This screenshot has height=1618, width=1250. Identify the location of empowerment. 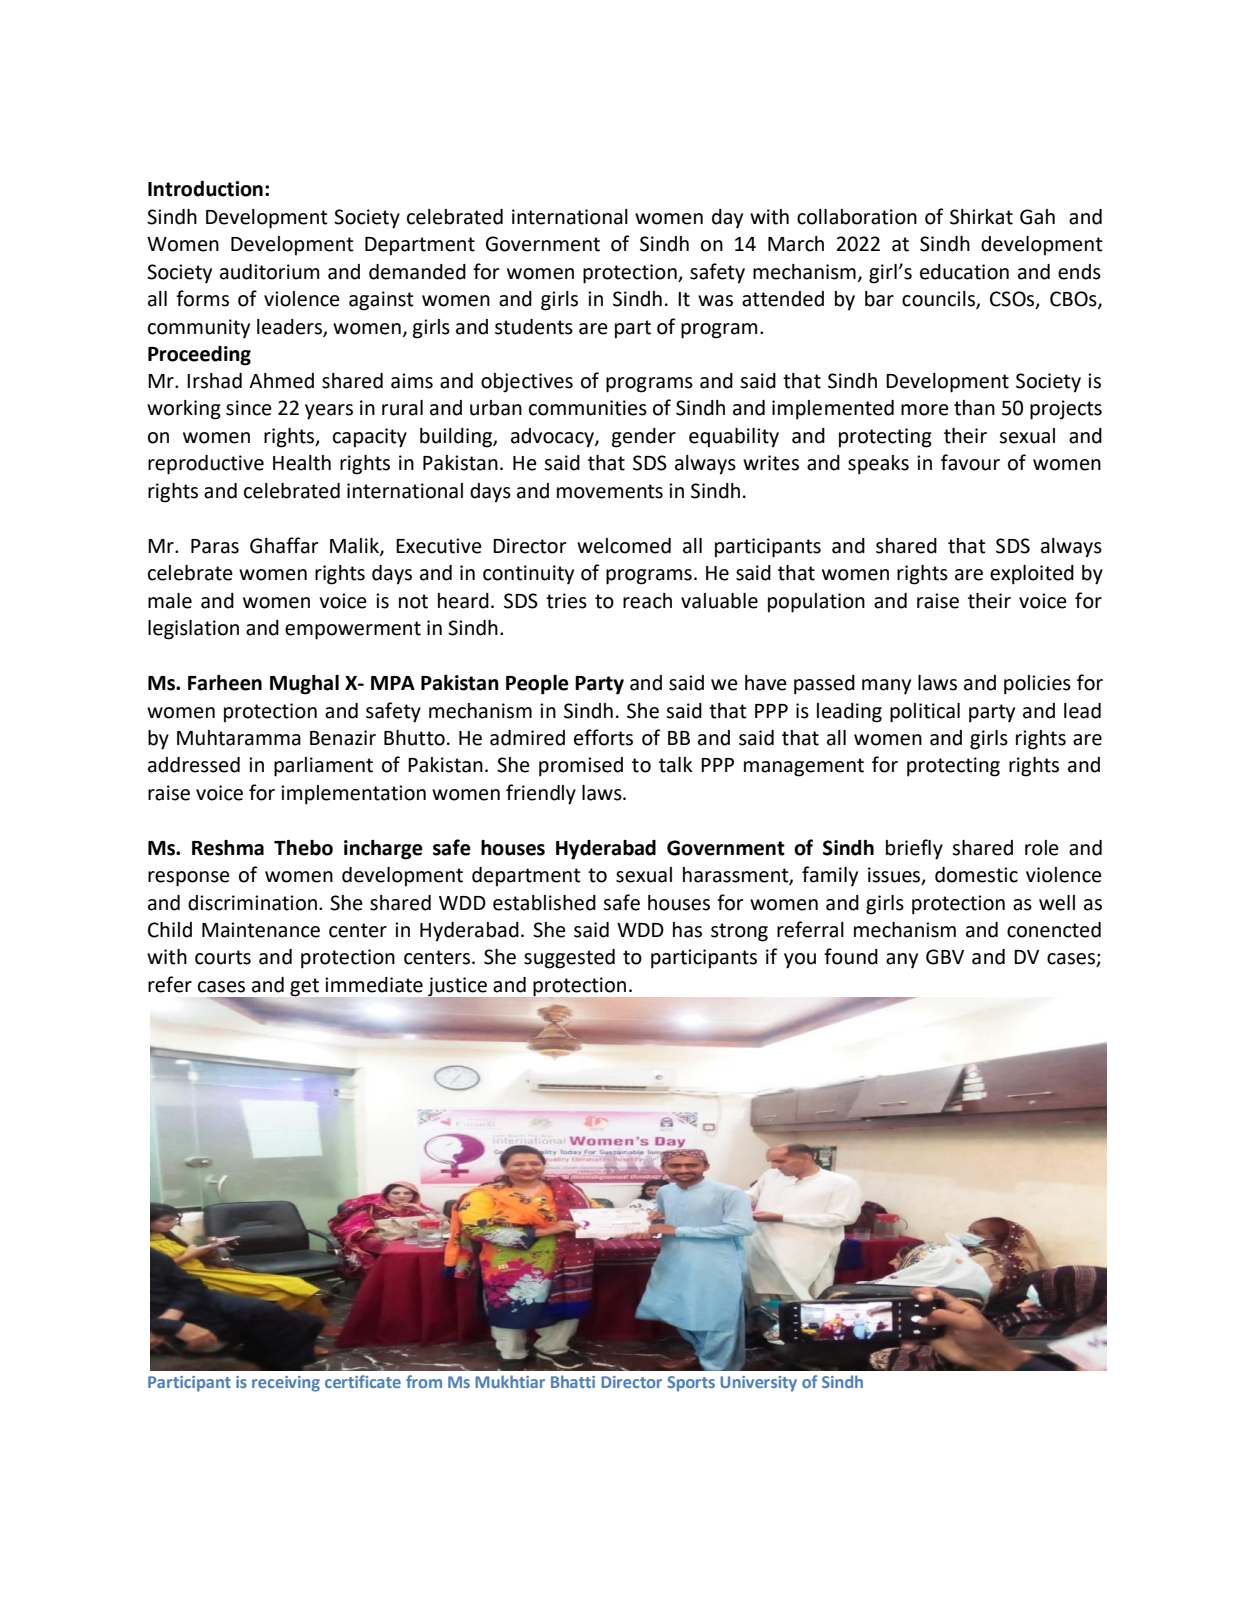
(353, 630).
